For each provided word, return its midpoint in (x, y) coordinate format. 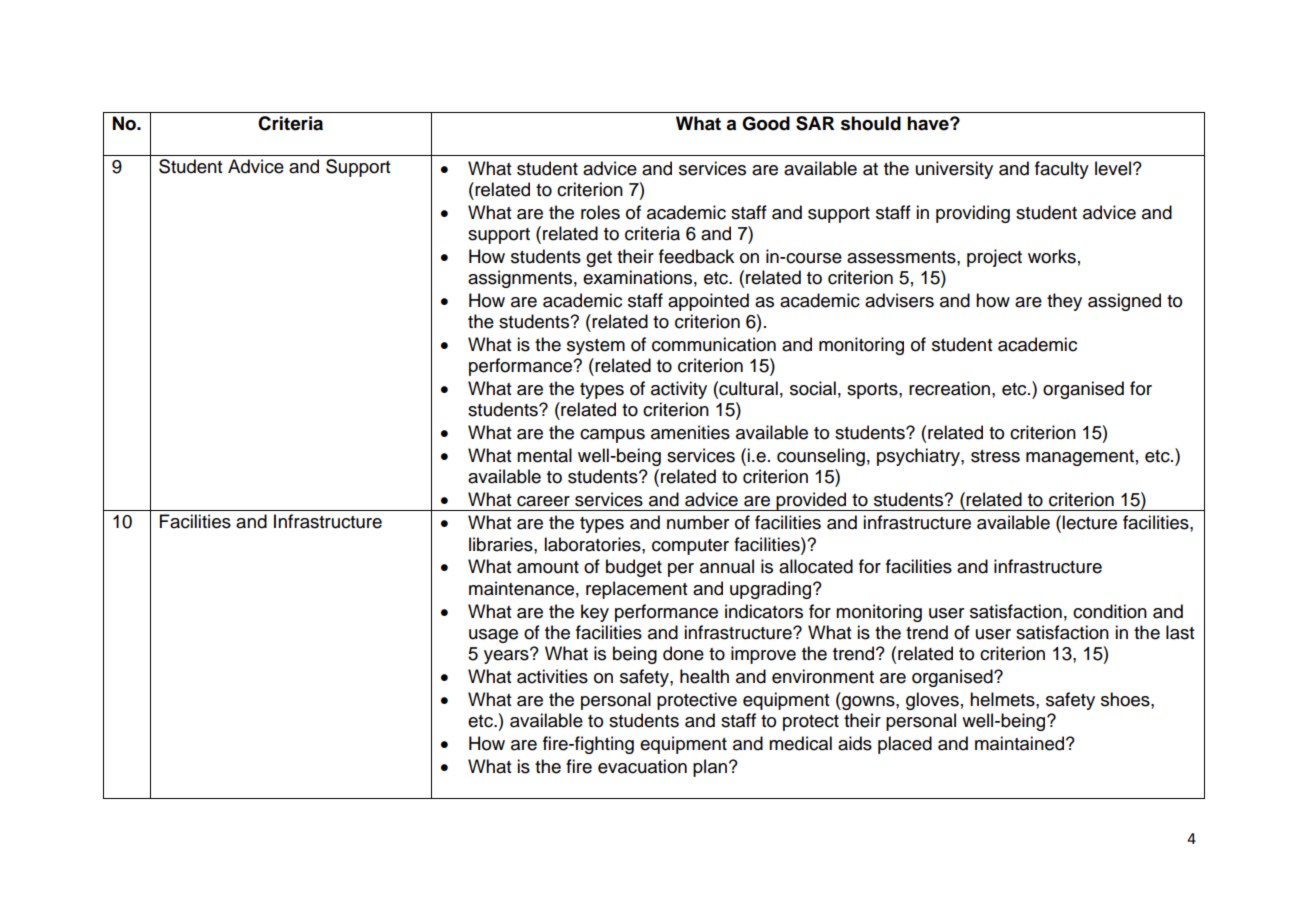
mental (544, 455)
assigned (1124, 302)
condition (1110, 611)
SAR (815, 123)
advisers (899, 300)
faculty (1062, 170)
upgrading (772, 590)
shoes (1126, 699)
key (595, 613)
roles (600, 212)
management (1080, 458)
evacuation (642, 766)
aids (855, 743)
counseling (821, 457)
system (596, 347)
